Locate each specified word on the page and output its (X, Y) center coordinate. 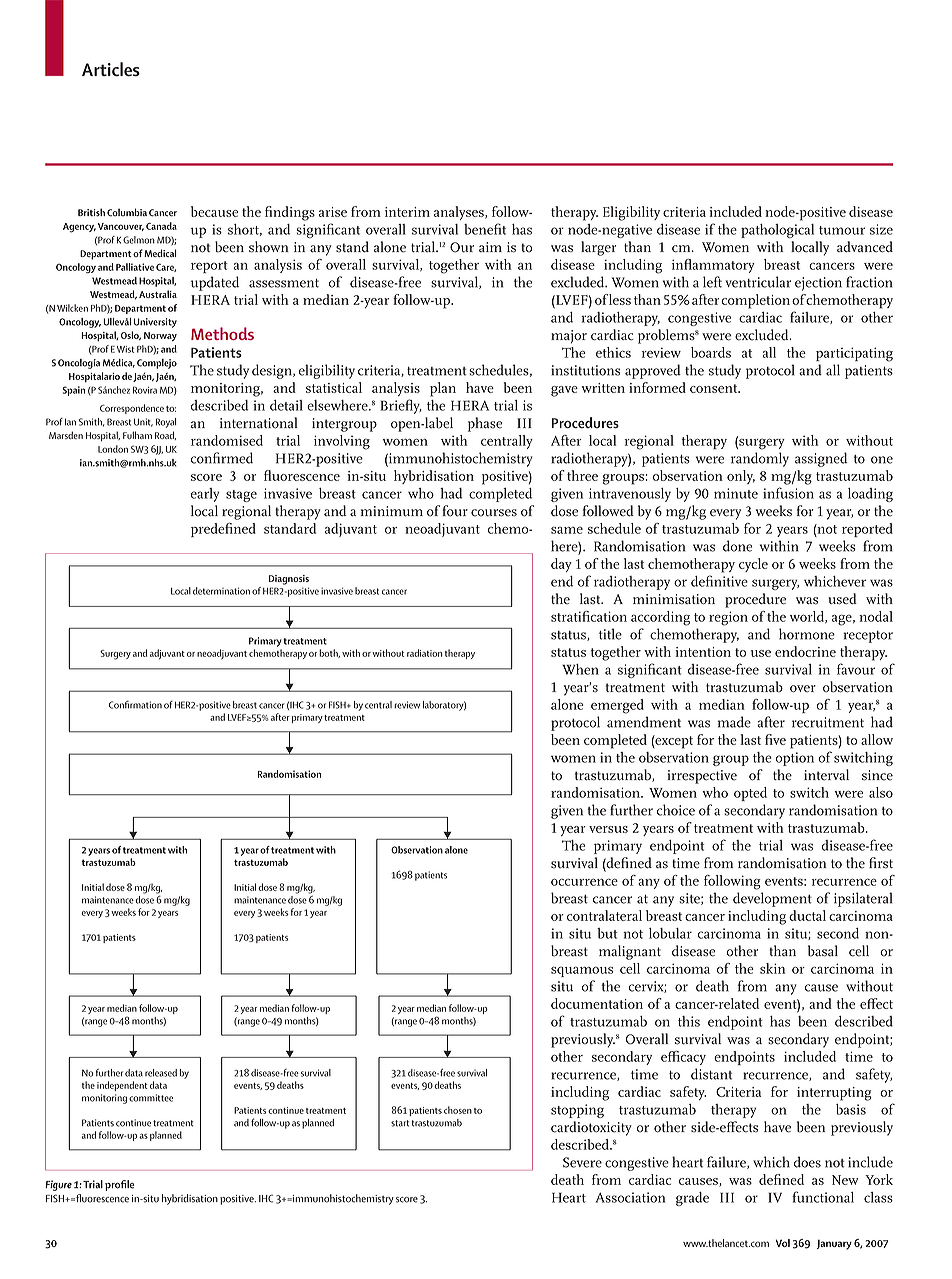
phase (485, 424)
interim (407, 212)
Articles (111, 69)
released (161, 1073)
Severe (582, 1162)
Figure (58, 1185)
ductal (807, 915)
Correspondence (132, 409)
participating (854, 354)
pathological (777, 231)
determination (221, 591)
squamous (582, 971)
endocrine (805, 651)
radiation (424, 653)
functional (823, 1197)
